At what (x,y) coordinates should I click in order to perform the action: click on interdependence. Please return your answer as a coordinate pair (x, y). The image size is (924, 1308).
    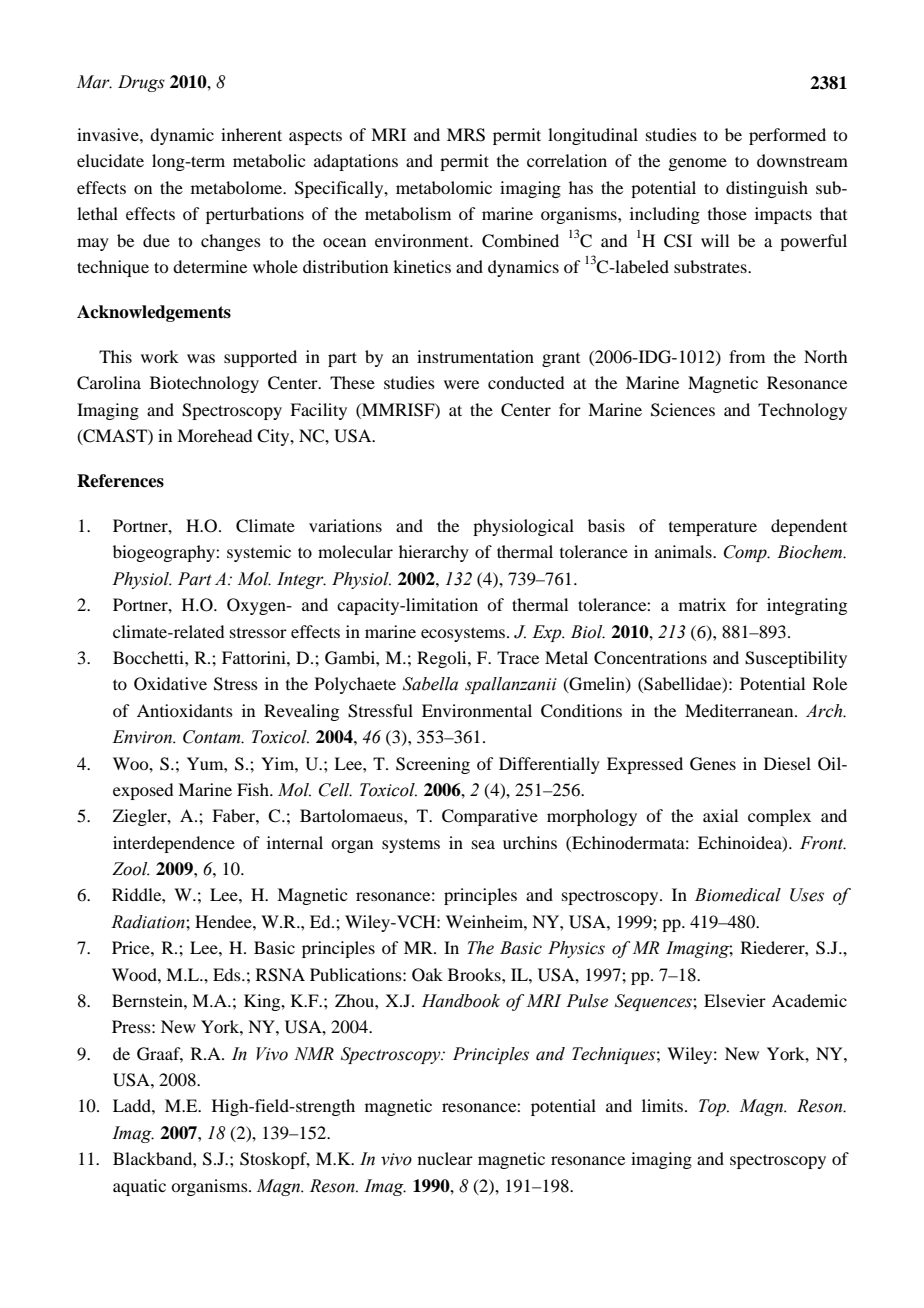
    Looking at the image, I should click on (174, 844).
